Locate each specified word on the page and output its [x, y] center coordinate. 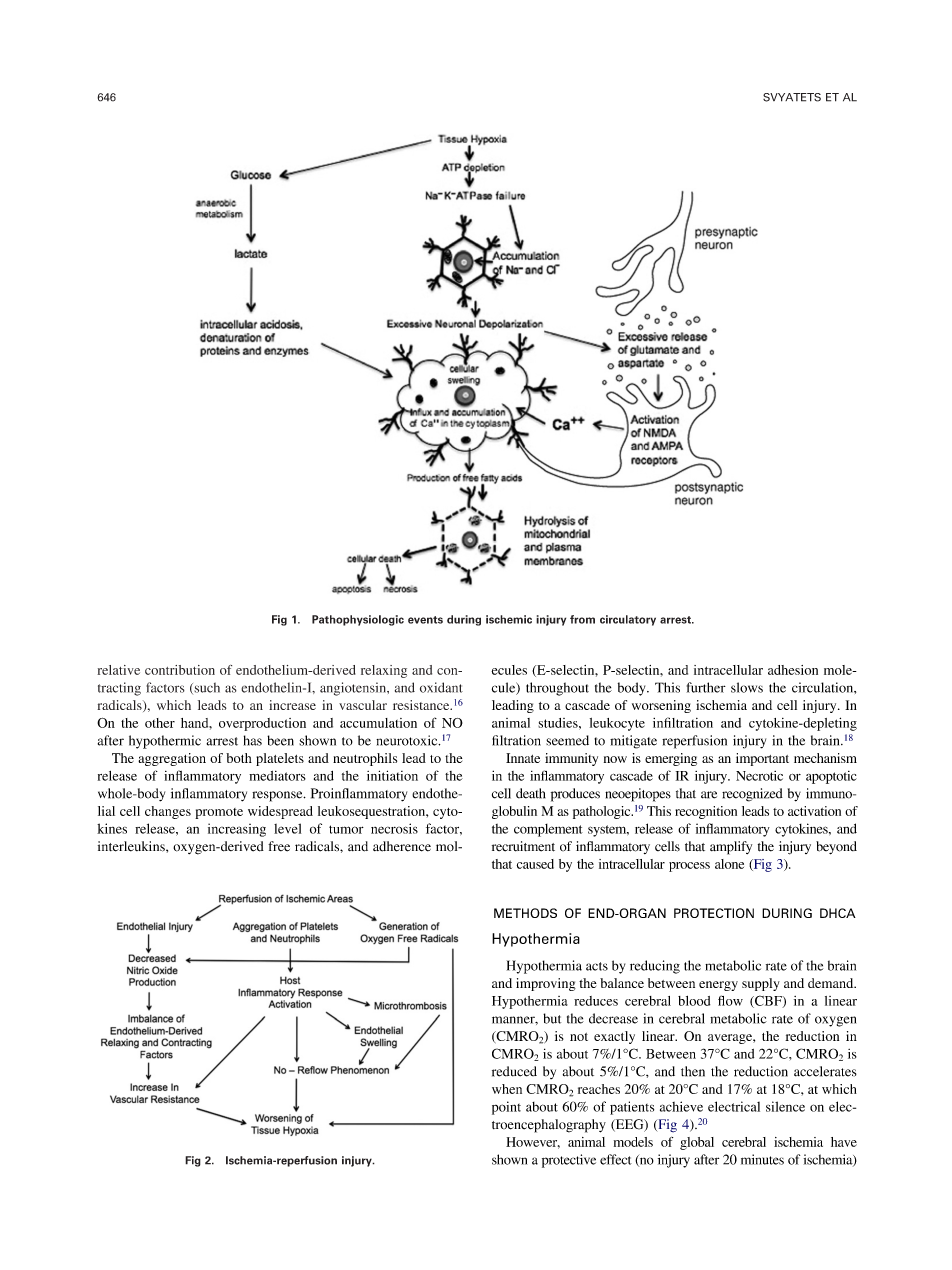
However [533, 1143]
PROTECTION [714, 913]
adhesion [793, 670]
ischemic [509, 619]
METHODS [525, 913]
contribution [180, 670]
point [506, 1108]
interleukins [132, 846]
